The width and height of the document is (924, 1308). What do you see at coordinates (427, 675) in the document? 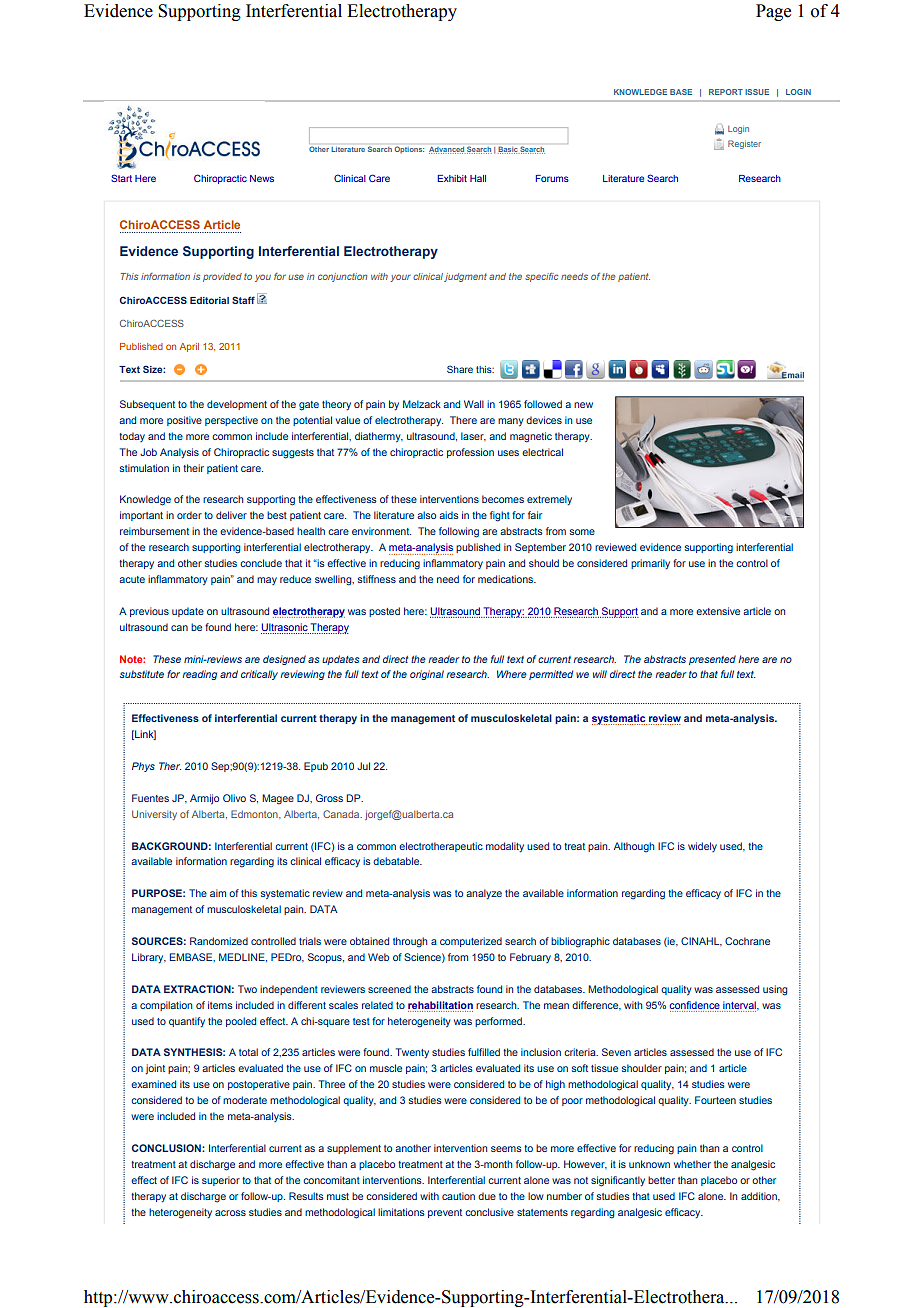
I see `original` at bounding box center [427, 675].
